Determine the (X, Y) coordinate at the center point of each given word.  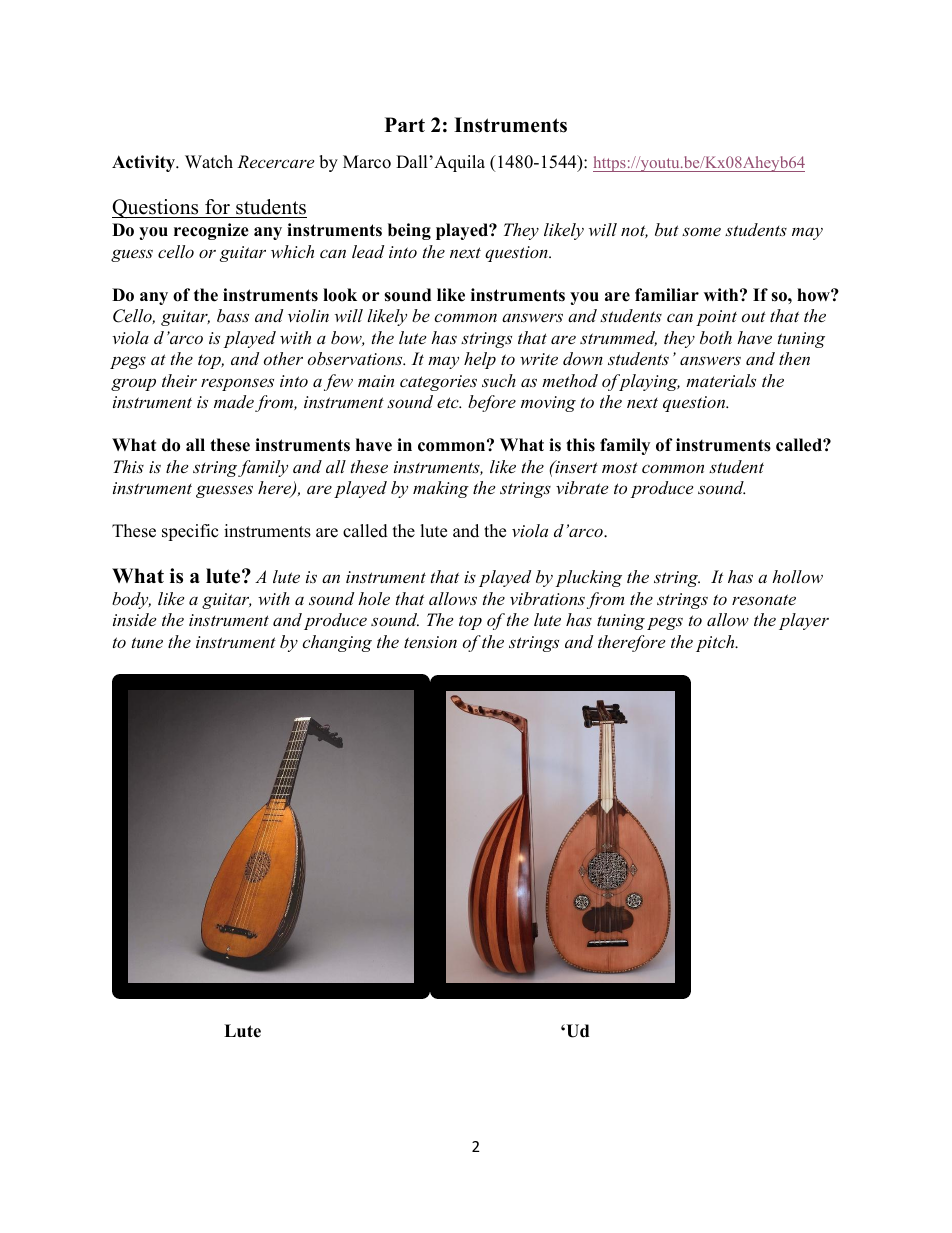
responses (237, 384)
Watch (209, 162)
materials (721, 380)
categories (438, 383)
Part (405, 124)
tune (147, 642)
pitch (716, 643)
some (701, 231)
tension (430, 642)
